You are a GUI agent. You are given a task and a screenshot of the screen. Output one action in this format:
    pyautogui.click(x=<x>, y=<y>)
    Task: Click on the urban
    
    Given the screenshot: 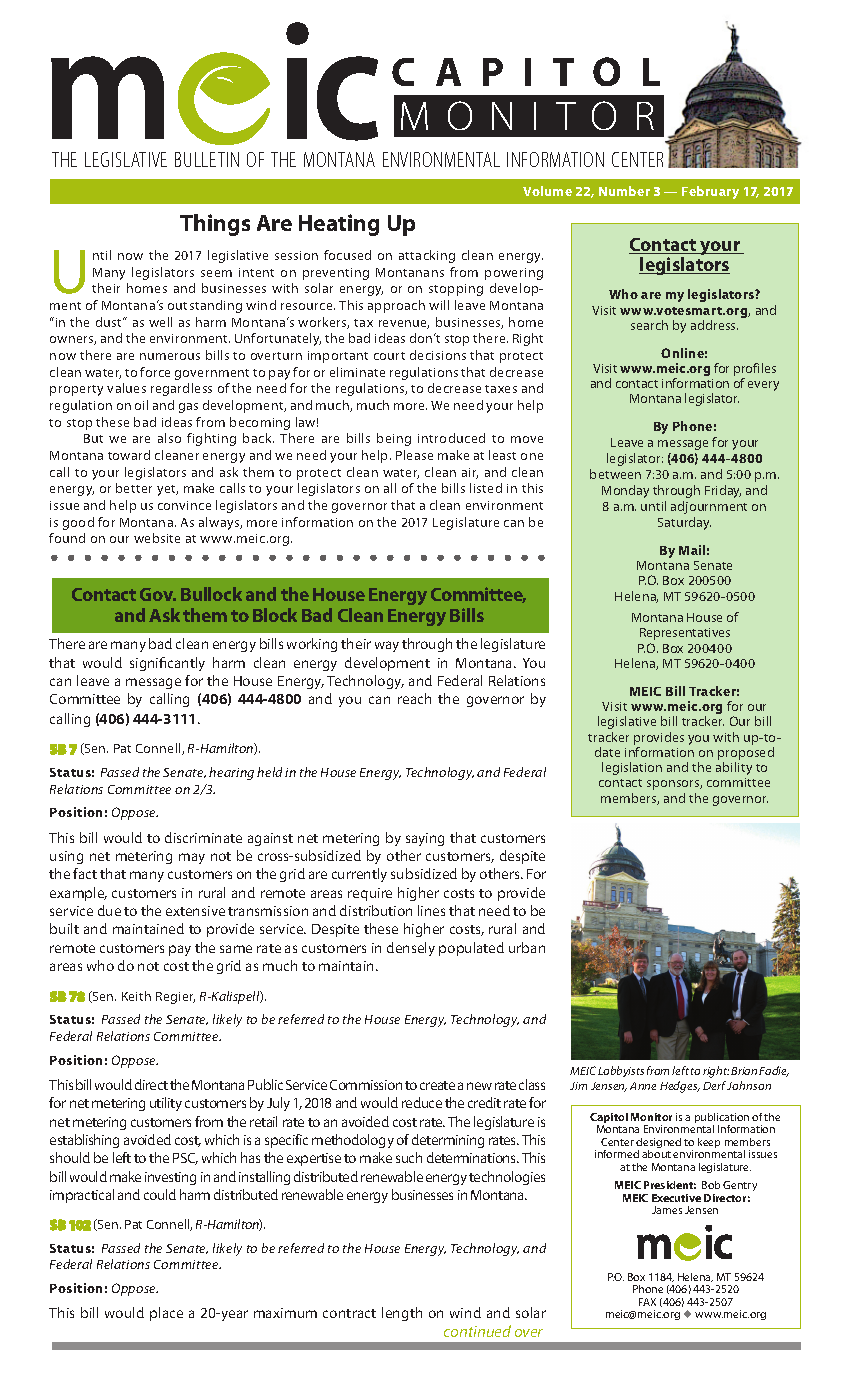 What is the action you would take?
    pyautogui.click(x=527, y=947)
